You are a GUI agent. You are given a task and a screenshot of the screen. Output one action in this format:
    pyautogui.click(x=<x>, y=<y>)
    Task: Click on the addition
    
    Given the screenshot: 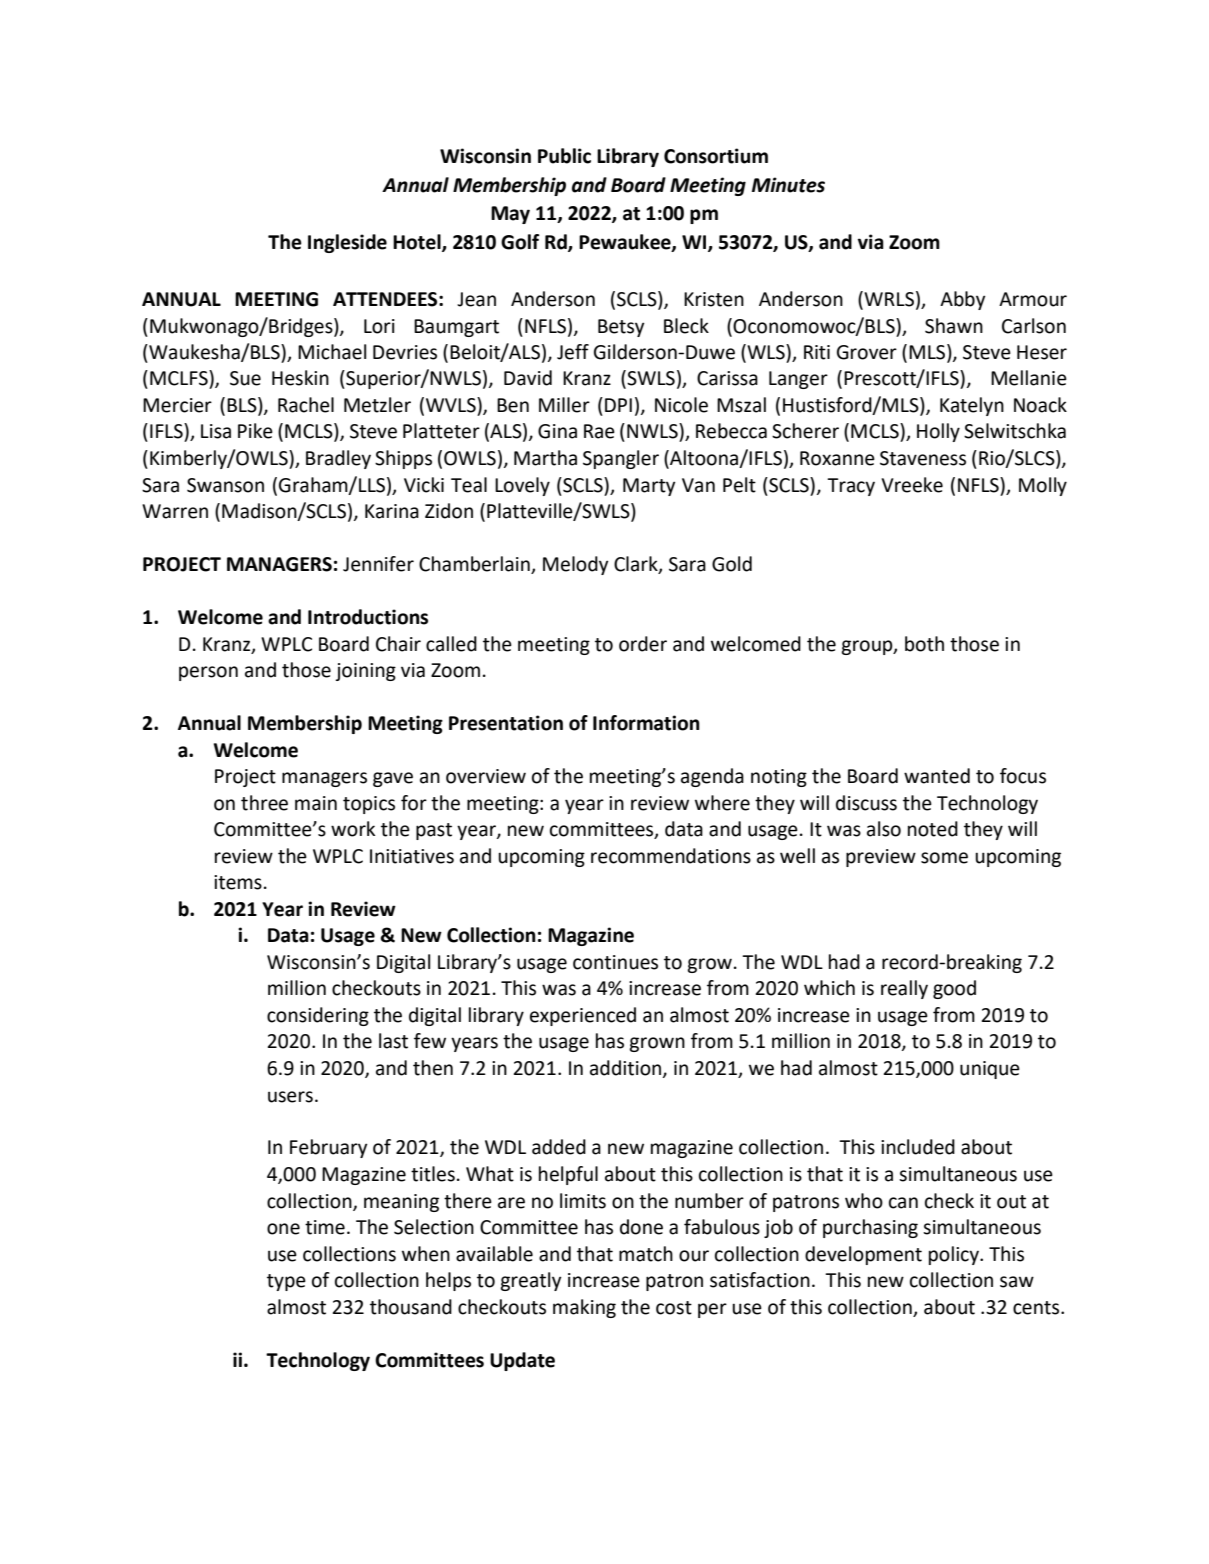 What is the action you would take?
    pyautogui.click(x=627, y=1069)
